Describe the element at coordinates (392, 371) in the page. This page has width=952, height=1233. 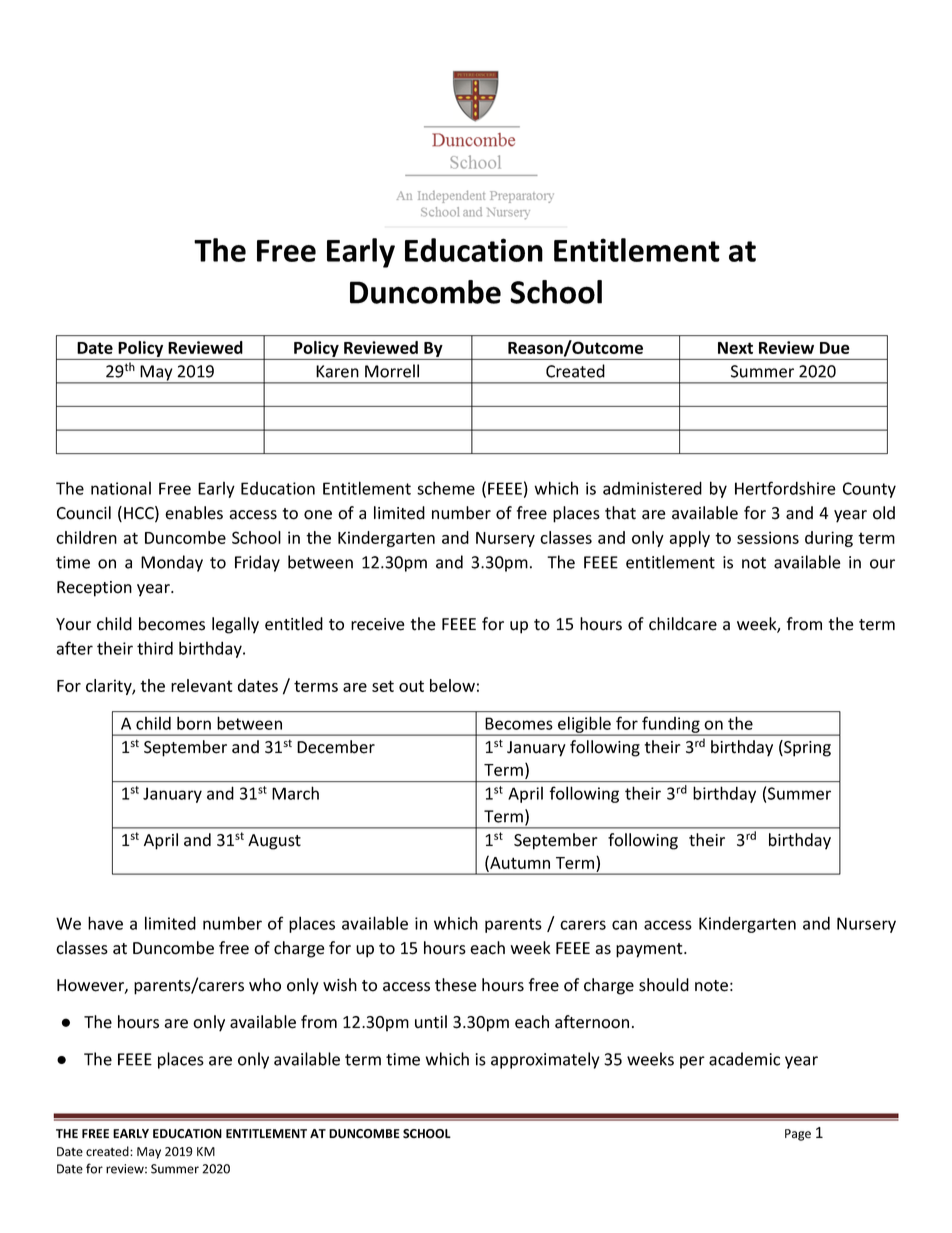
I see `Morrell` at that location.
